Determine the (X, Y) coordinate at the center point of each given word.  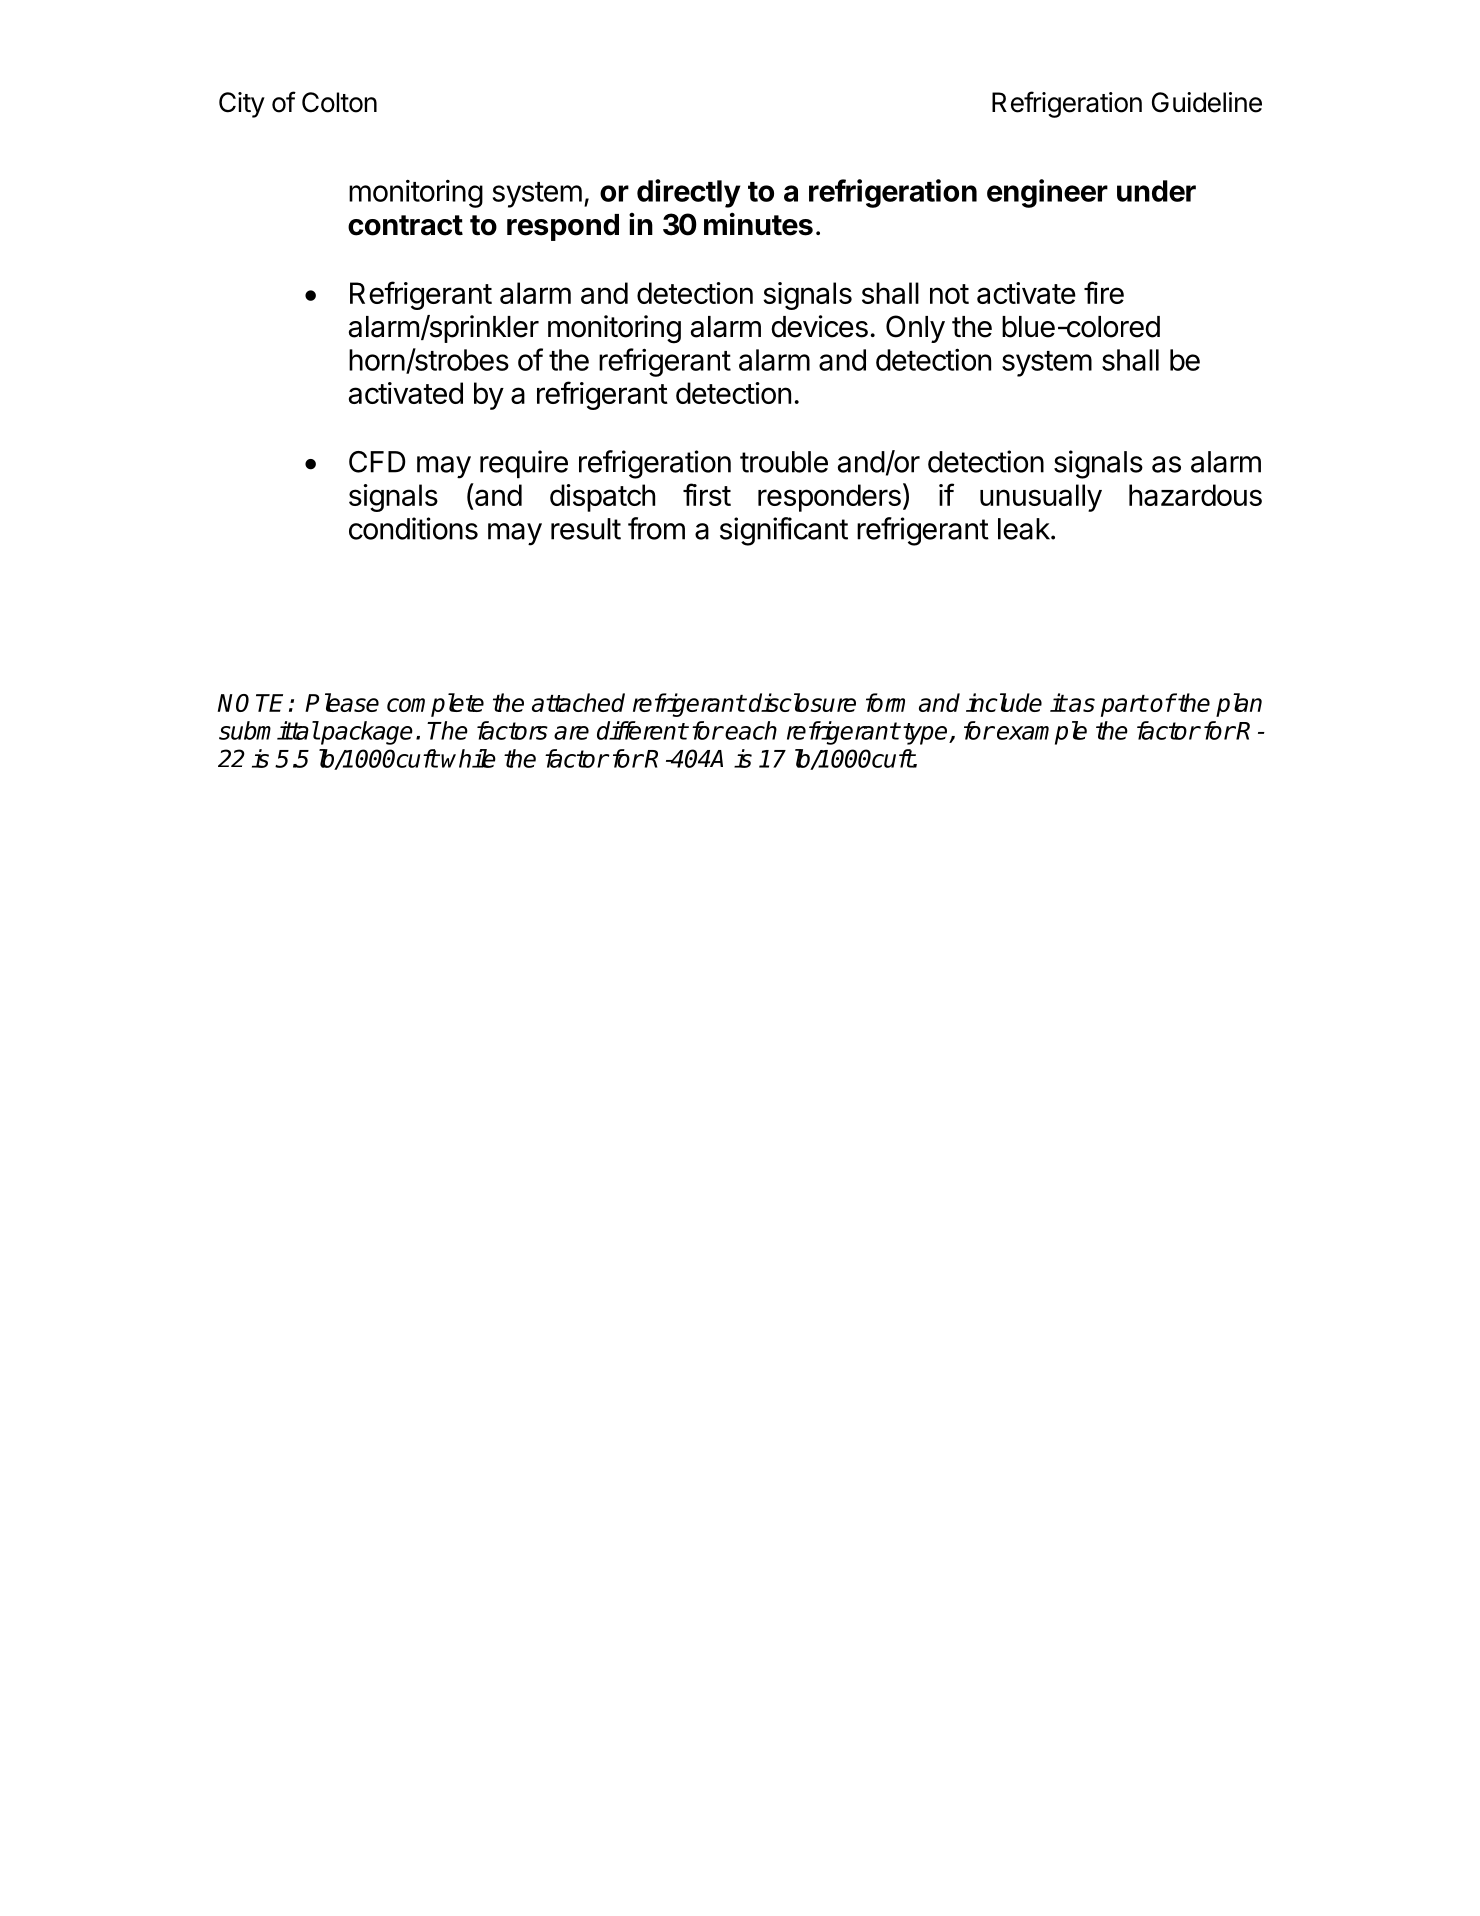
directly (689, 193)
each (751, 730)
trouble (784, 462)
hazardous (1195, 495)
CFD (377, 462)
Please (342, 702)
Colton (339, 102)
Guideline (1207, 102)
